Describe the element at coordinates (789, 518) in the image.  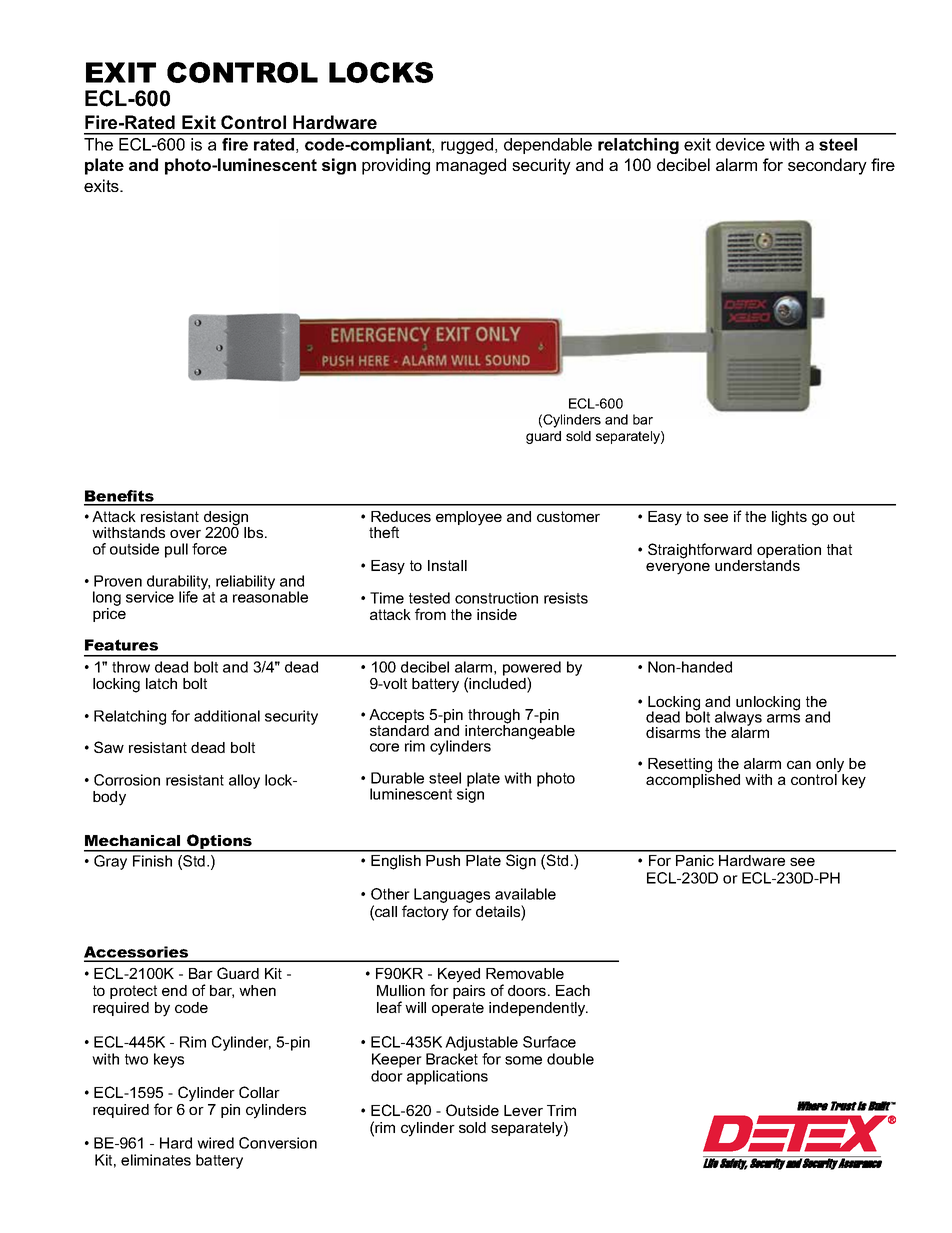
I see `lights` at that location.
